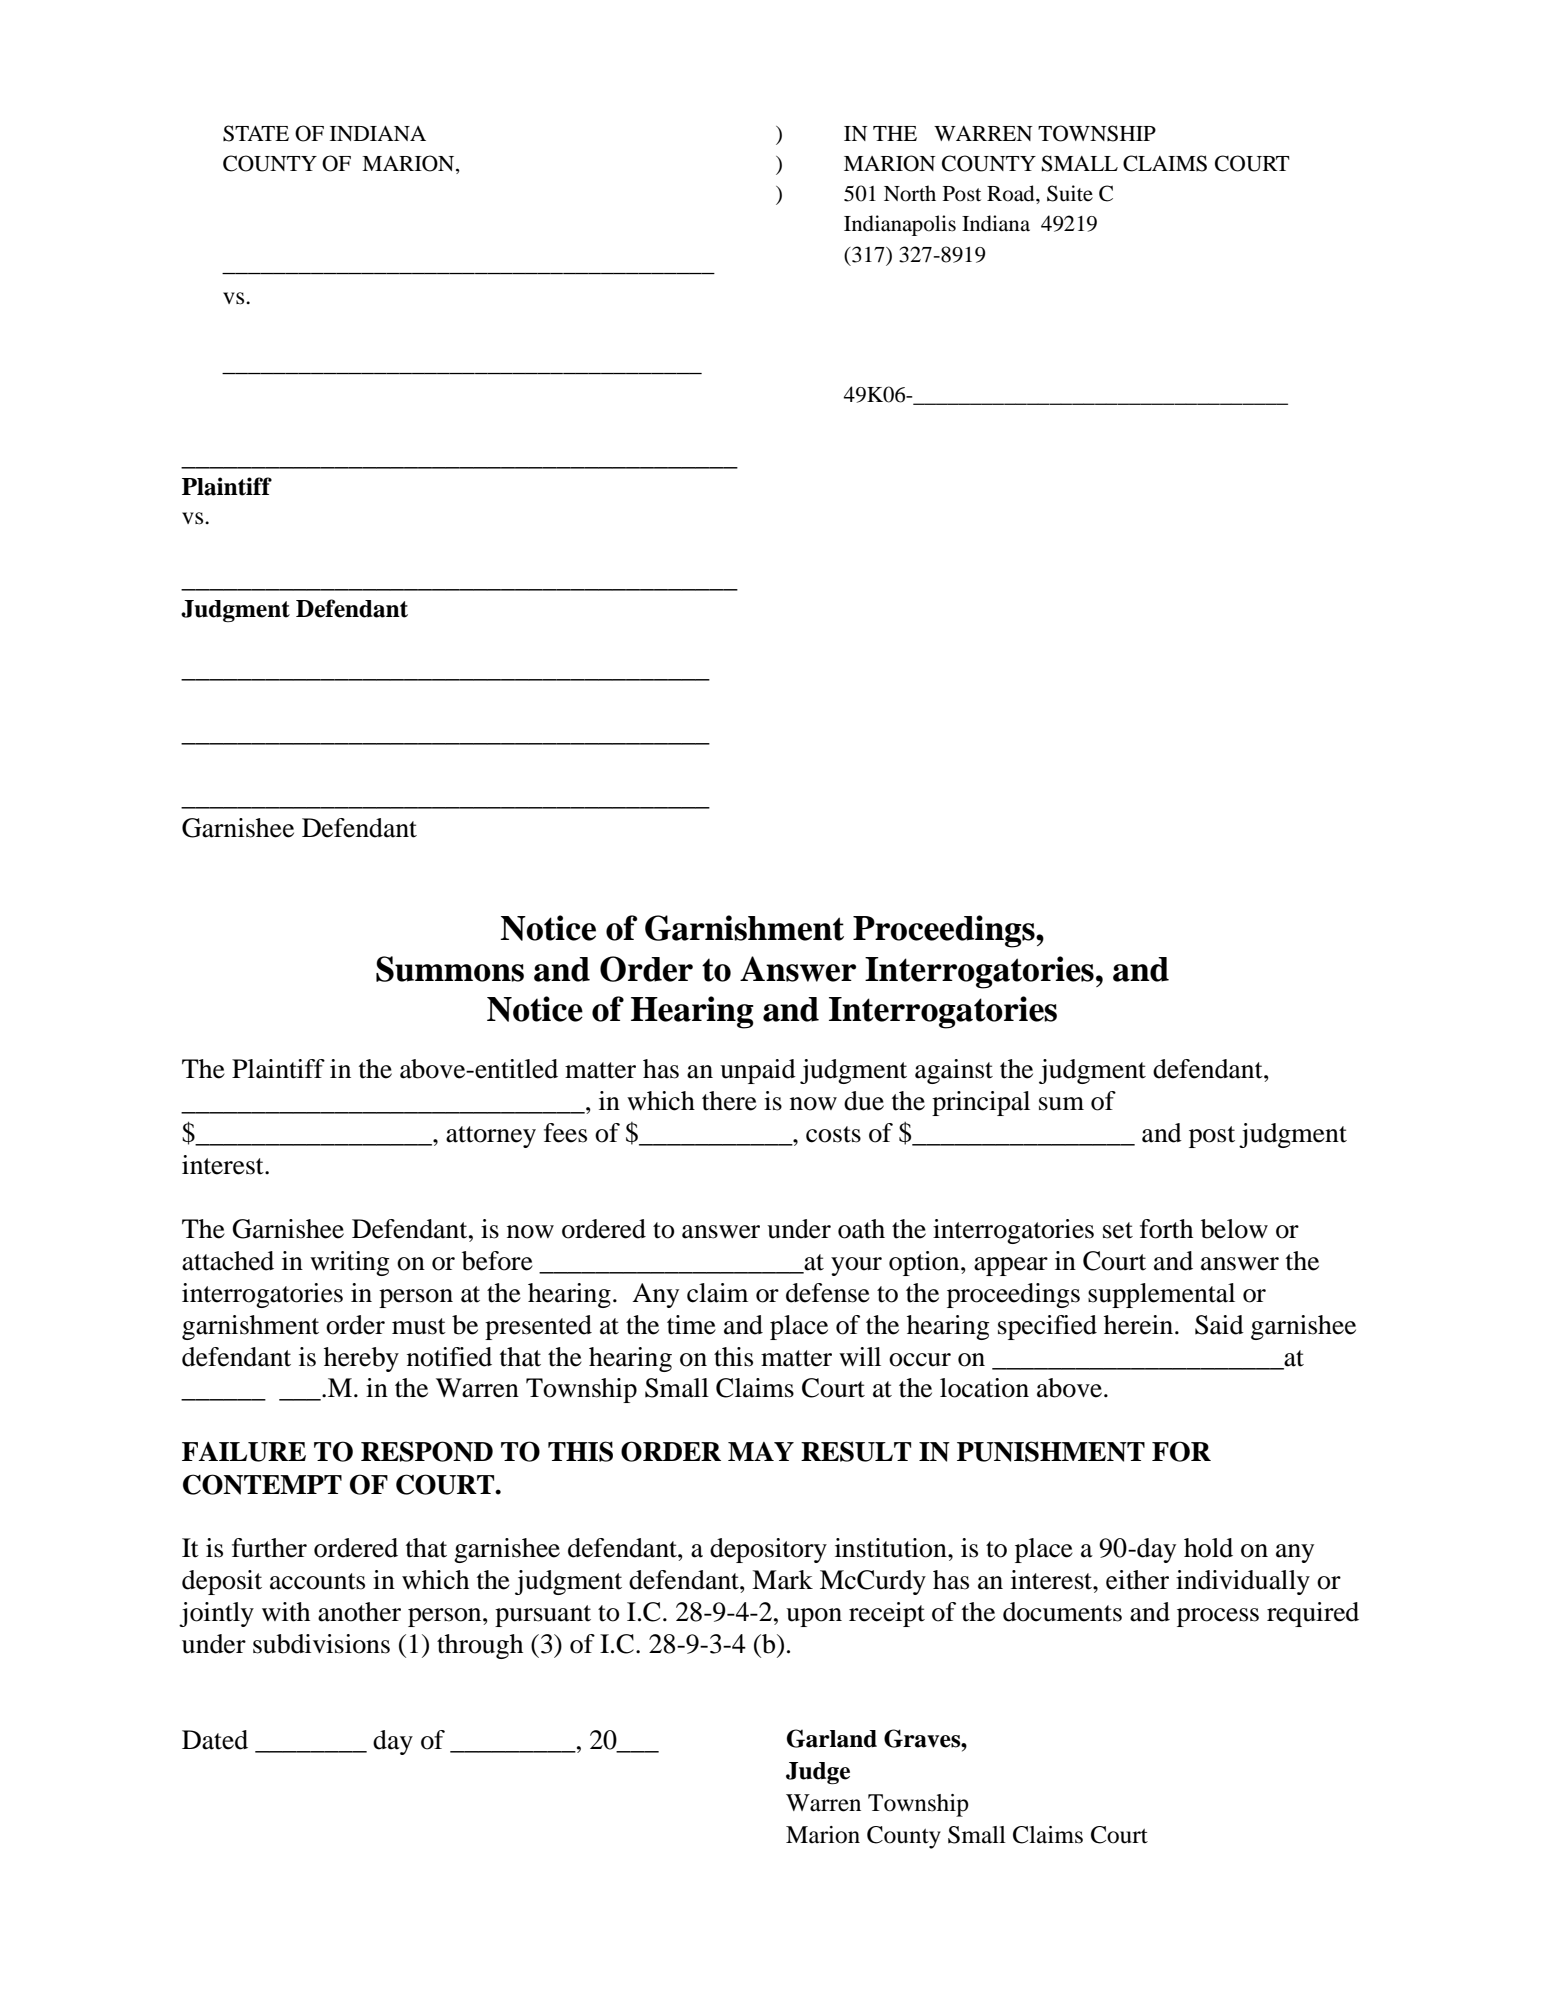 The image size is (1545, 2000). I want to click on Summons, so click(450, 969).
